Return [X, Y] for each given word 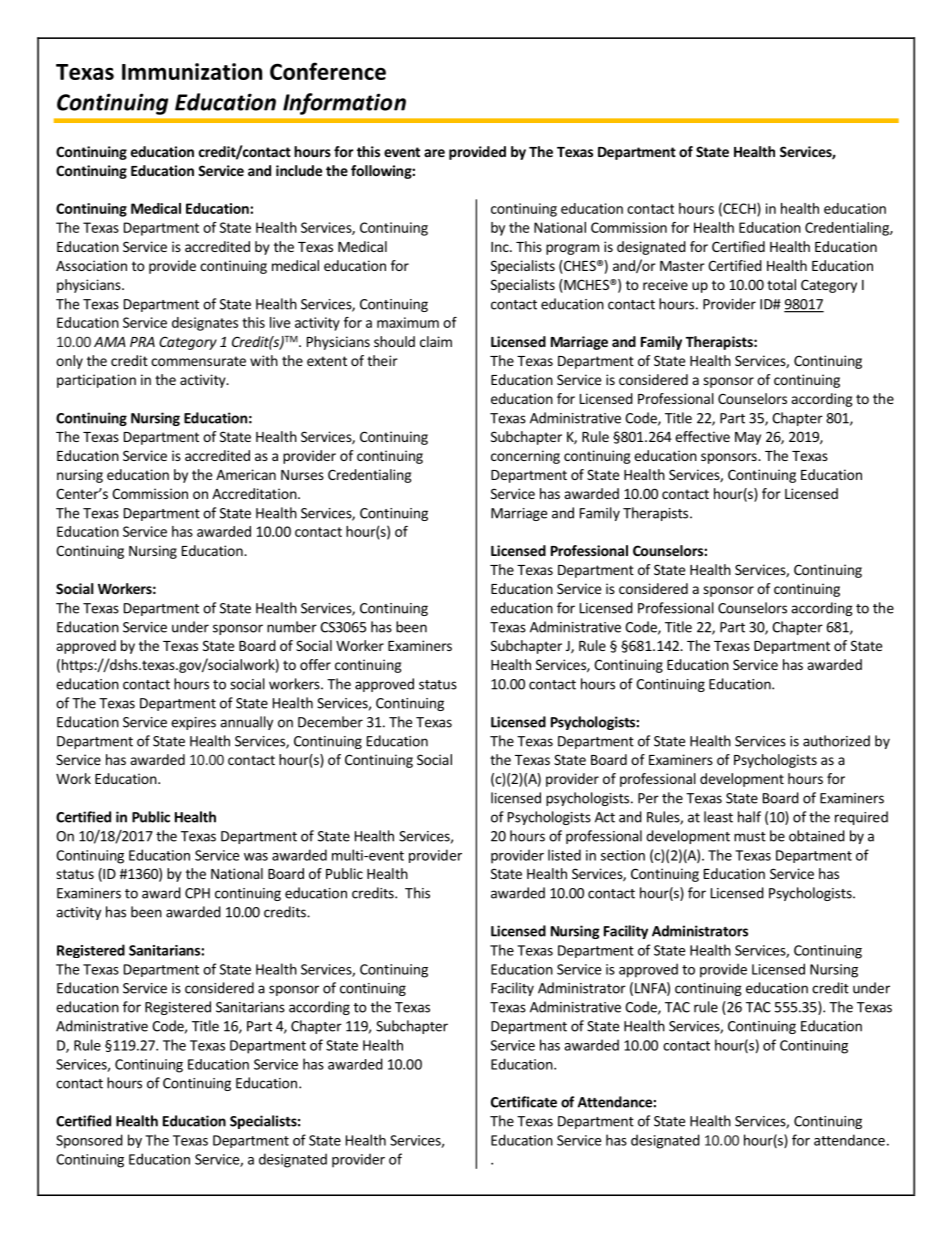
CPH [197, 893]
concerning [525, 457]
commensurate [198, 361]
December [330, 722]
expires [193, 723]
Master [682, 266]
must [750, 837]
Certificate [524, 1102]
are [434, 153]
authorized [836, 741]
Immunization [192, 71]
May [748, 438]
